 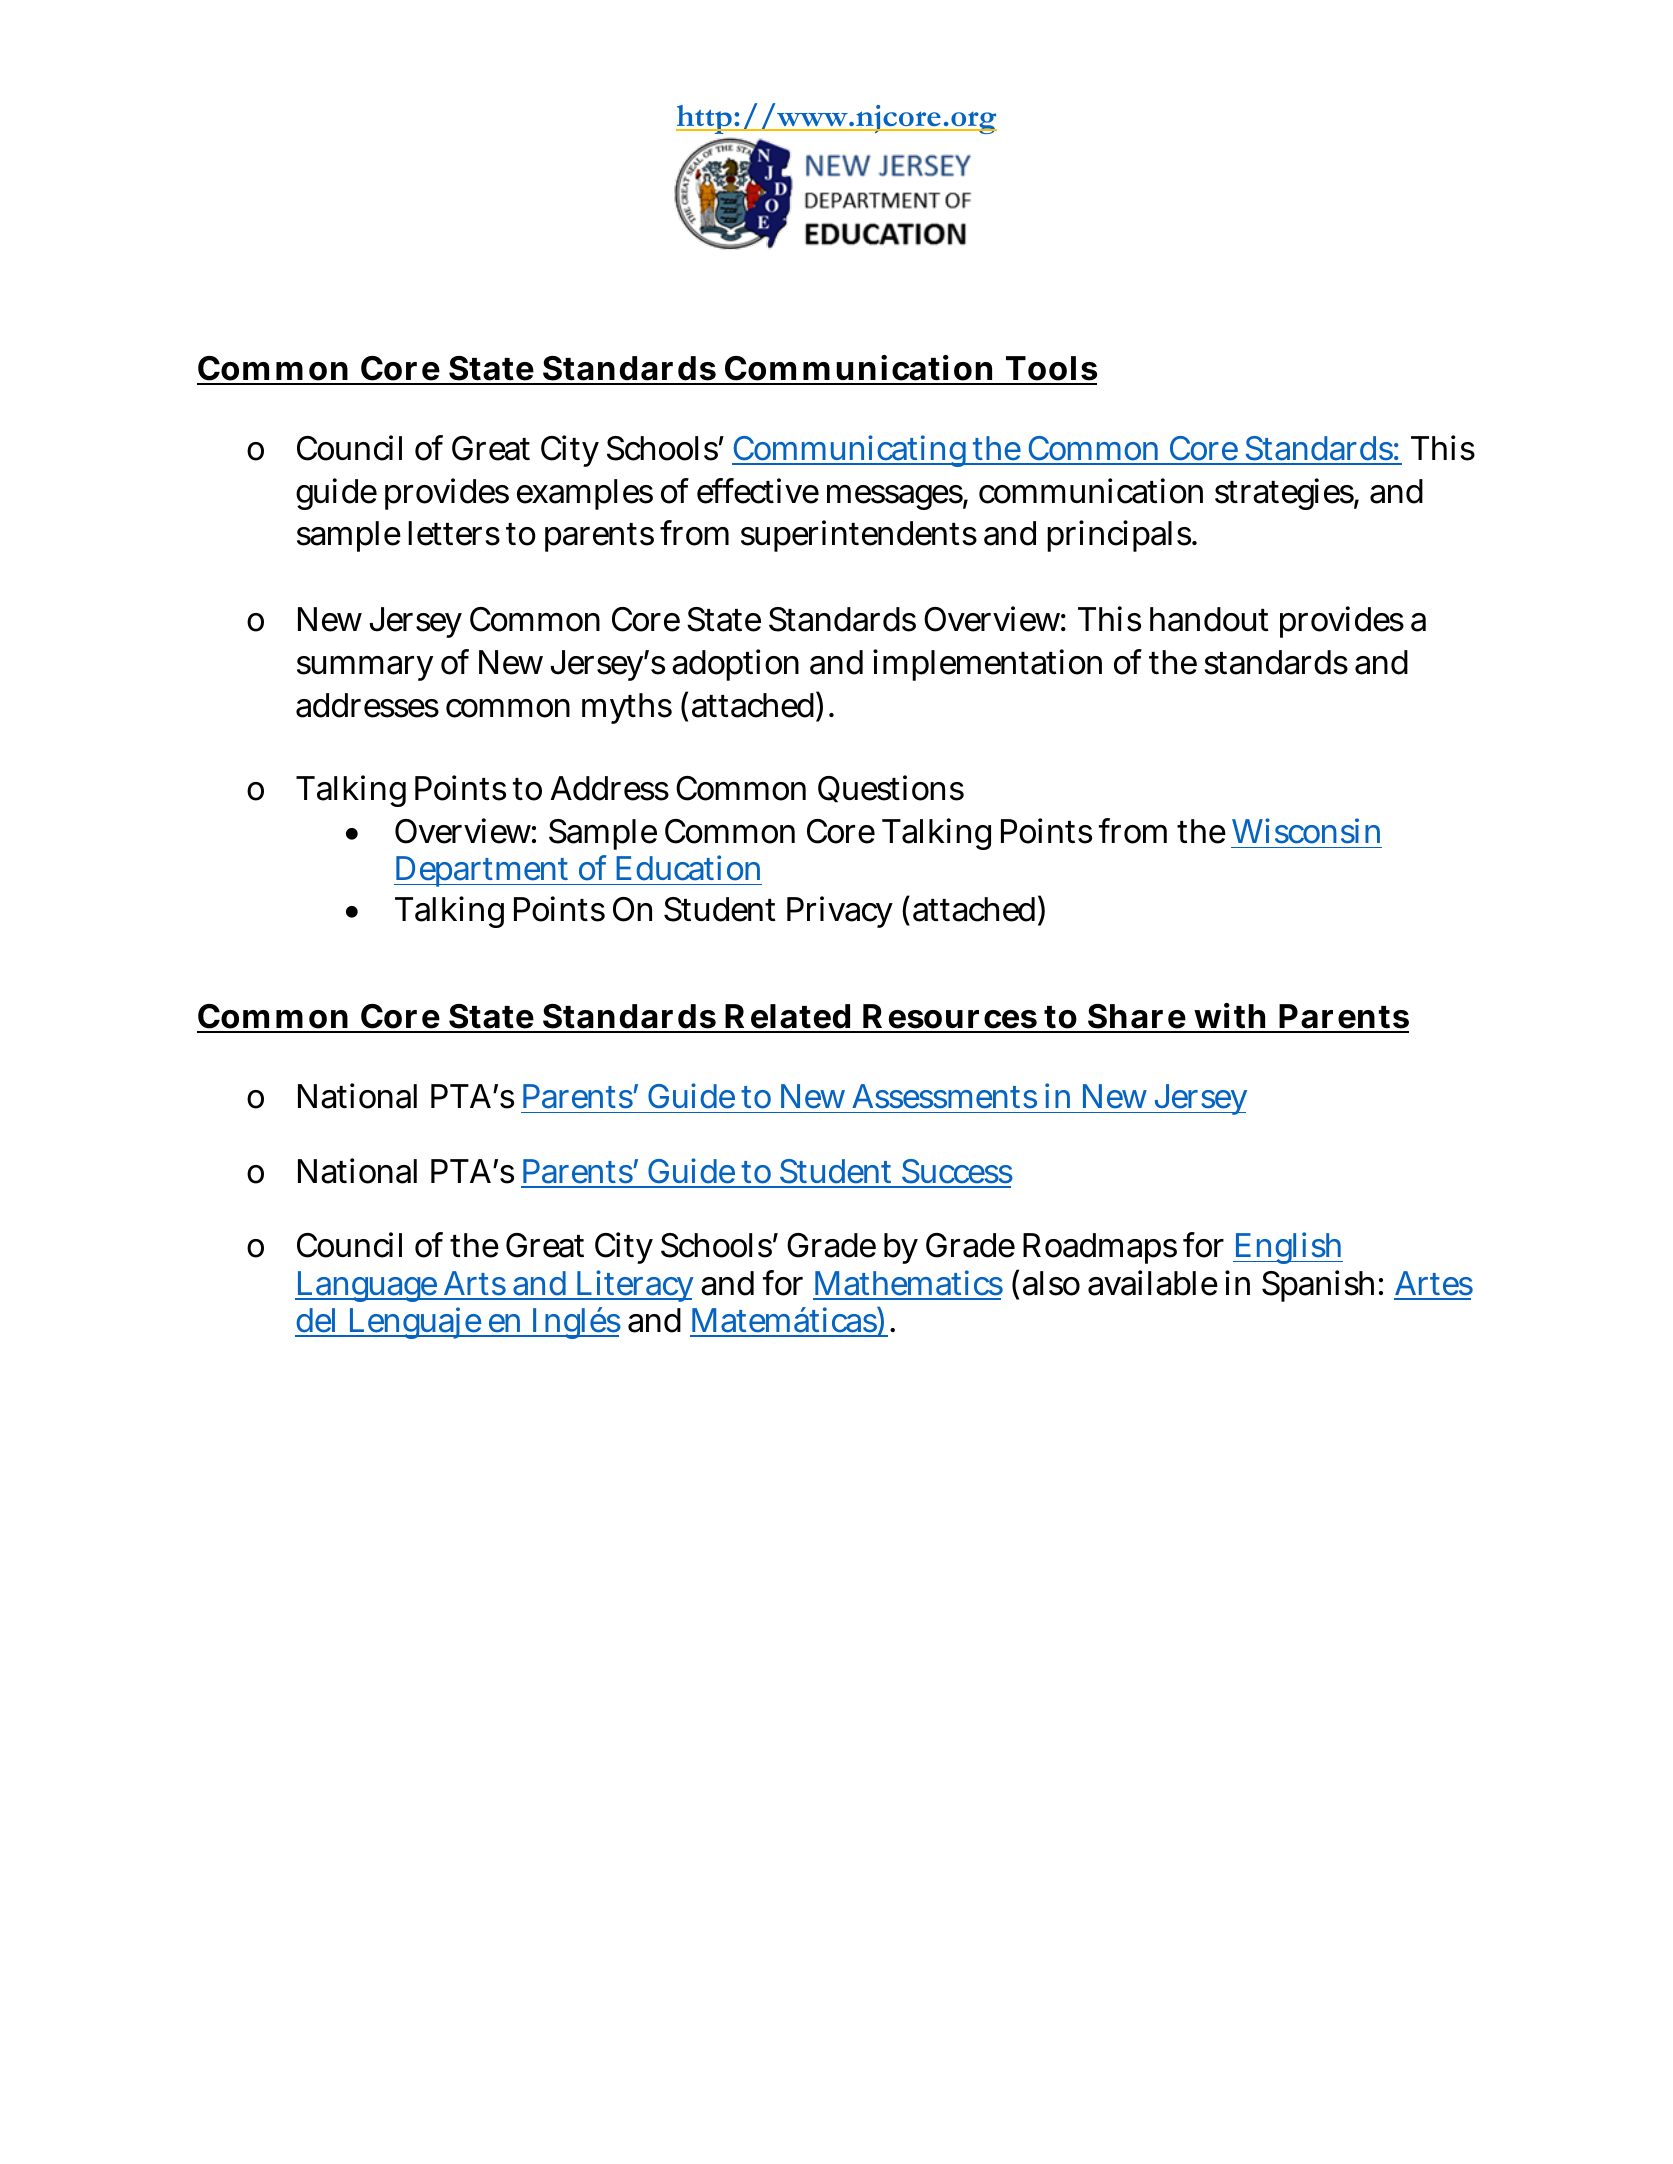 What do you see at coordinates (633, 1286) in the image?
I see `Literacy` at bounding box center [633, 1286].
